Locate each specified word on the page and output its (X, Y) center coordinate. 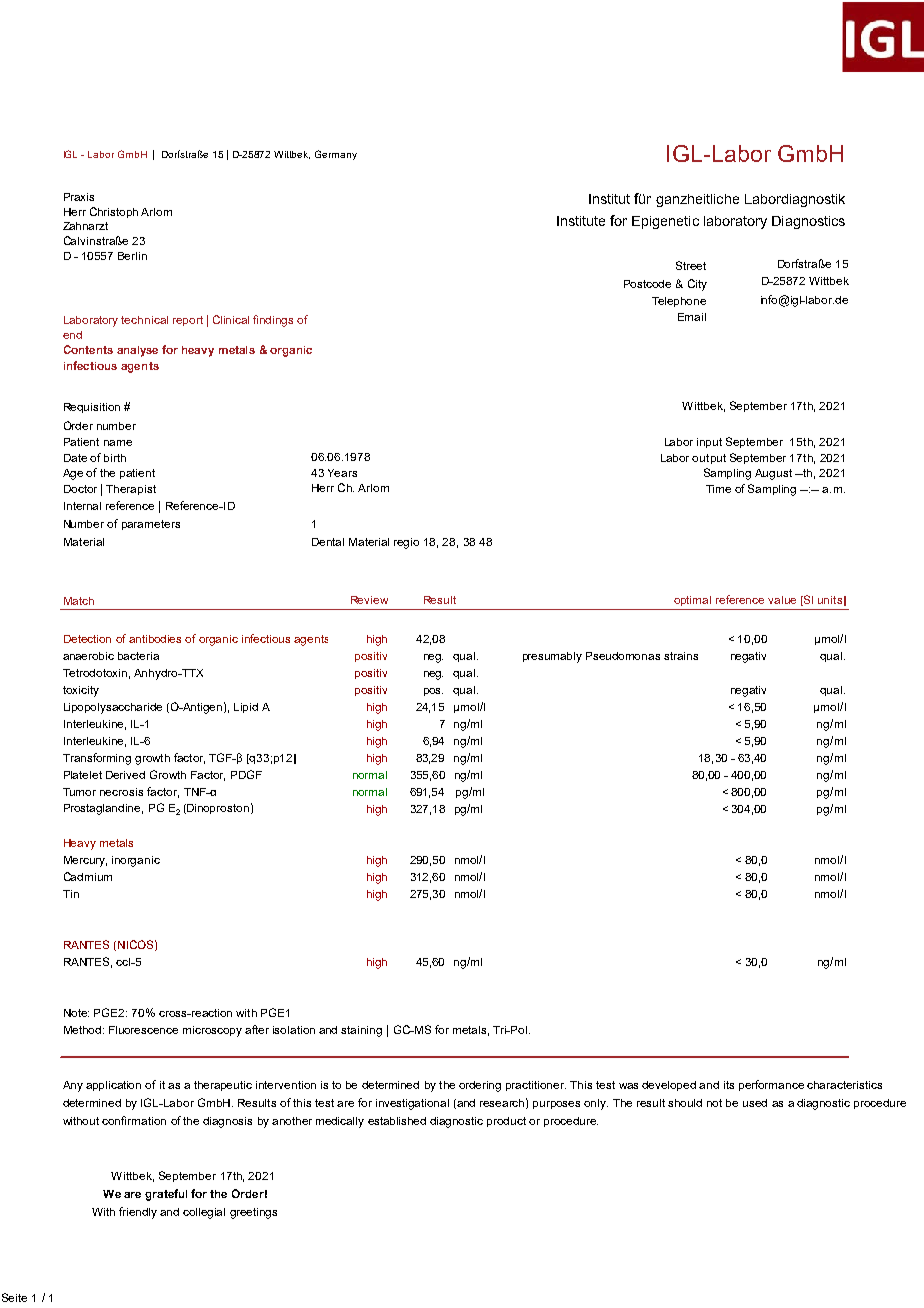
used (755, 1103)
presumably (552, 657)
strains (681, 656)
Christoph (114, 212)
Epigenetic (665, 222)
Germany (336, 155)
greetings (253, 1213)
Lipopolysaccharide (113, 708)
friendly (138, 1213)
